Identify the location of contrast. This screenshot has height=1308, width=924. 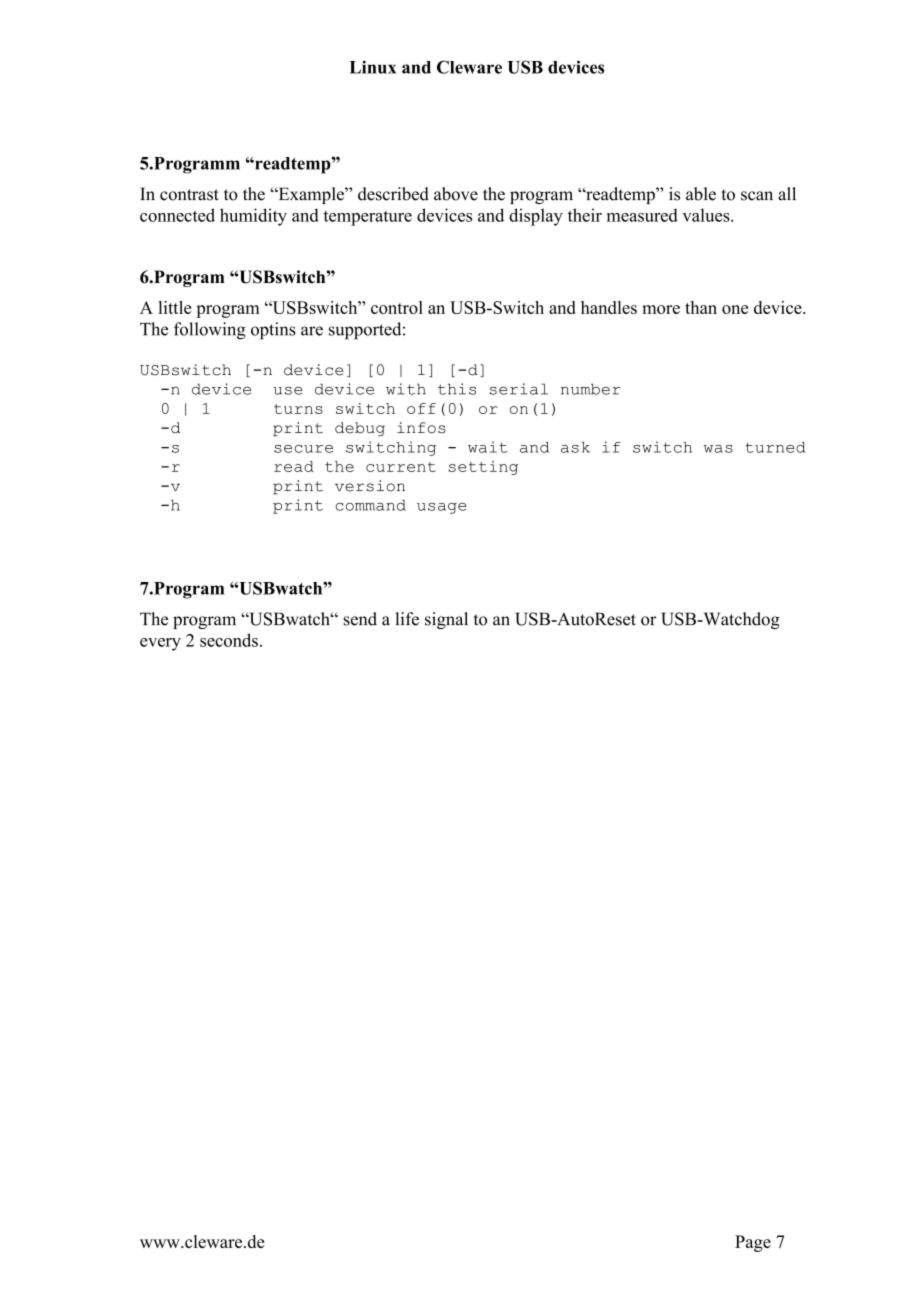
(189, 195).
